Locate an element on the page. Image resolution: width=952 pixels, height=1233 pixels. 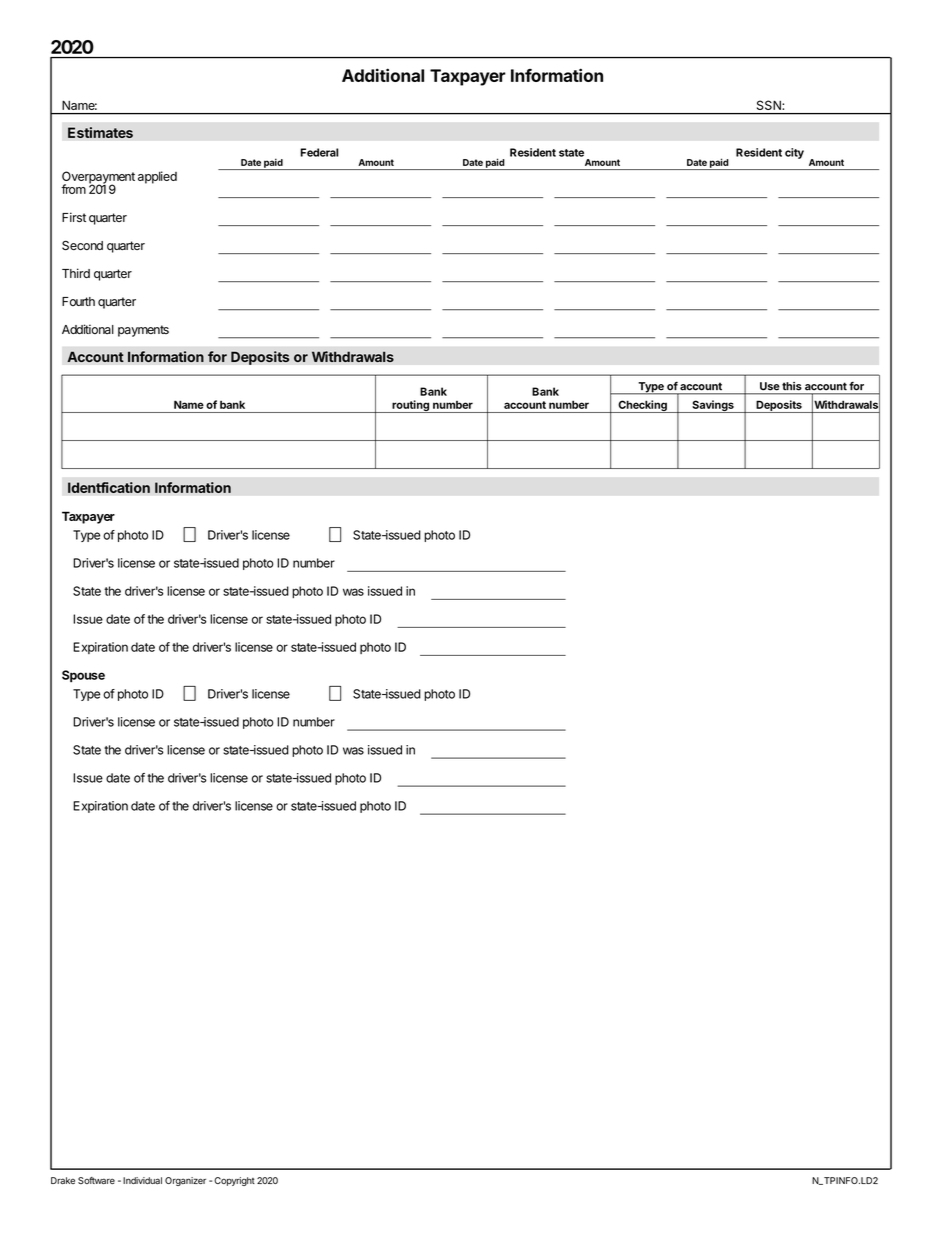
Individual is located at coordinates (142, 1180).
